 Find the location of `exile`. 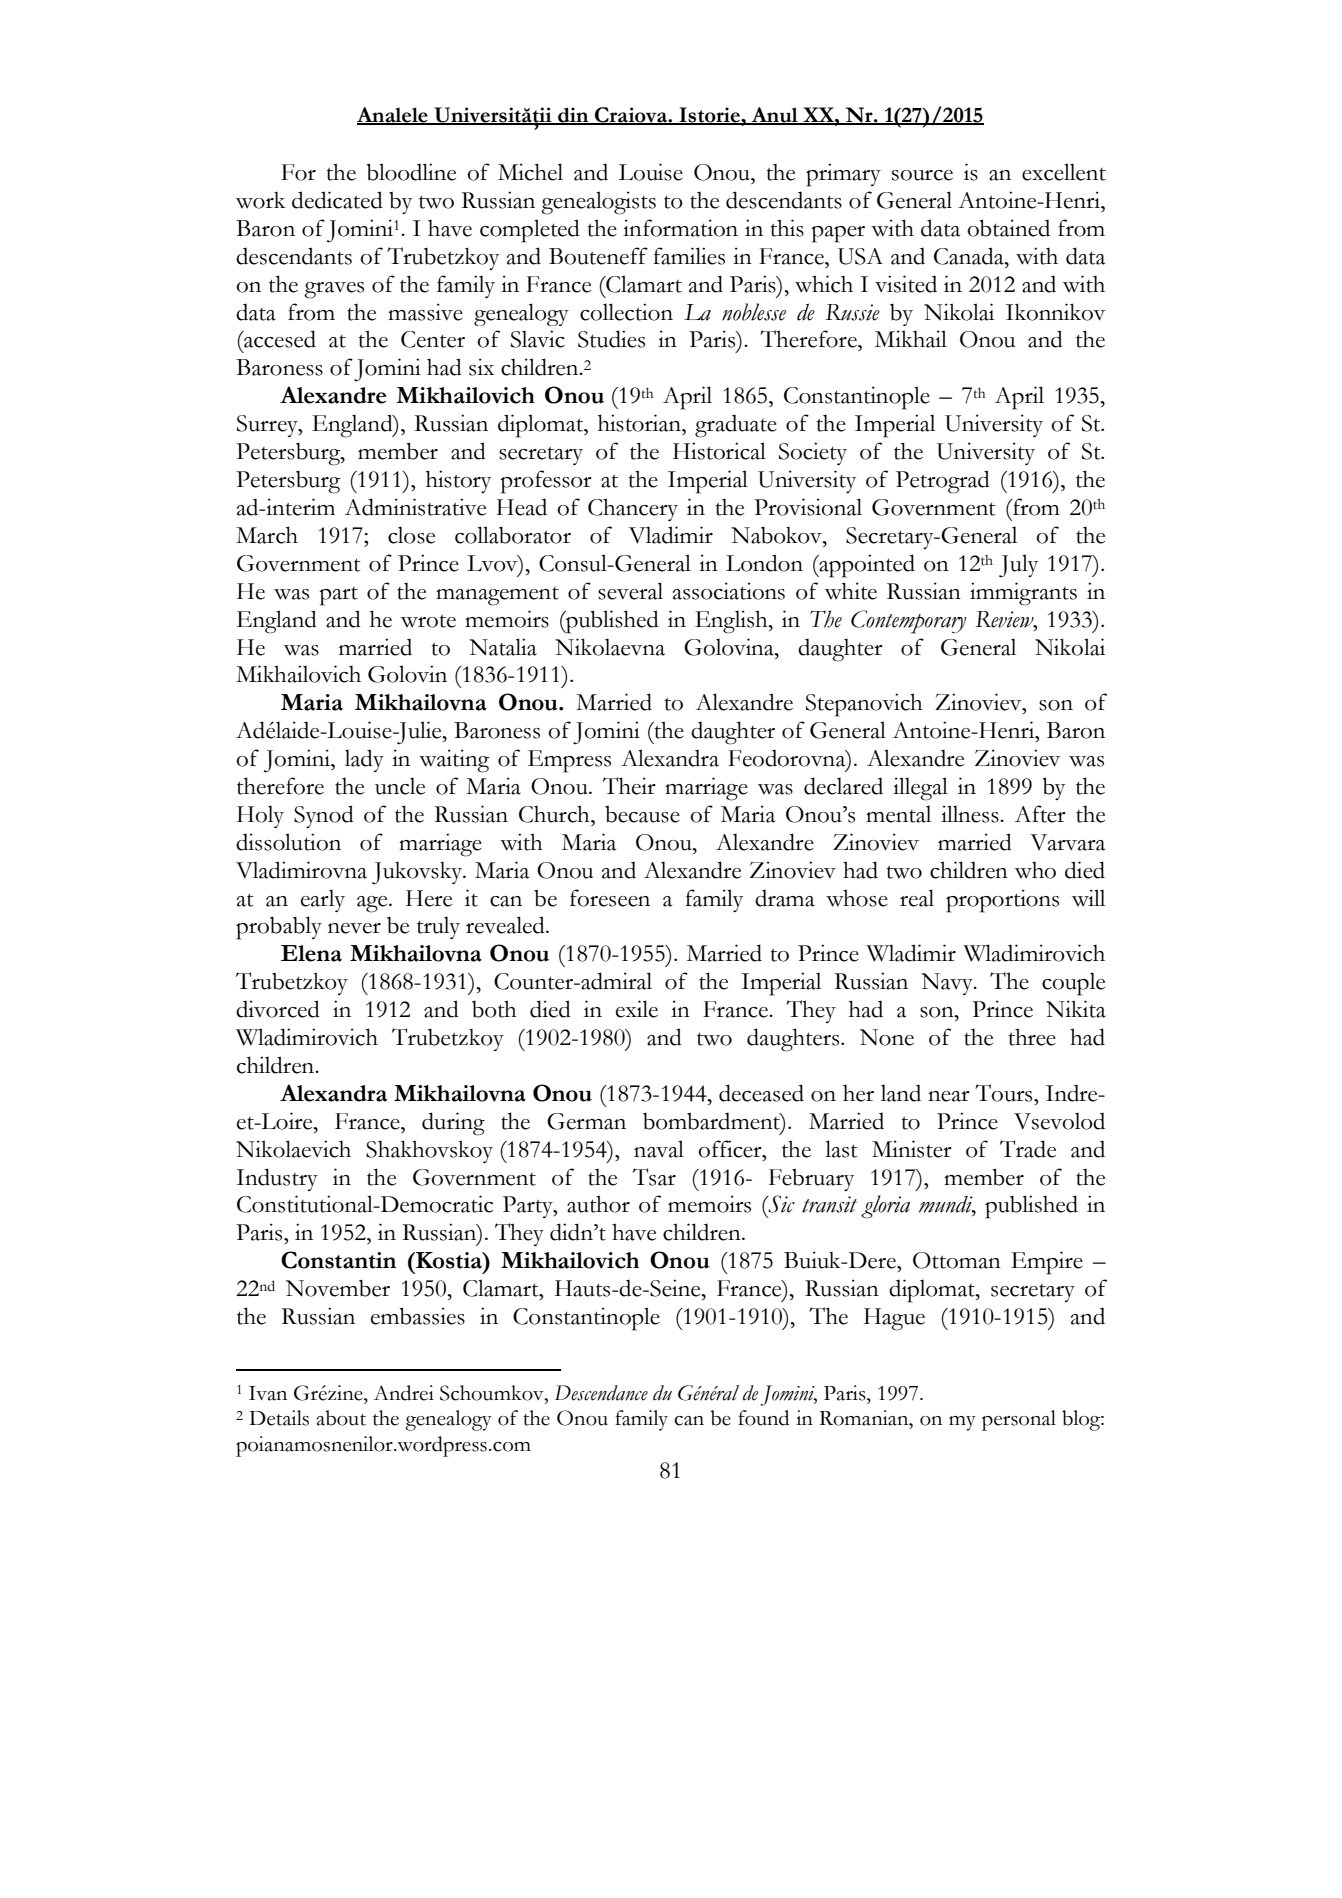

exile is located at coordinates (637, 1009).
